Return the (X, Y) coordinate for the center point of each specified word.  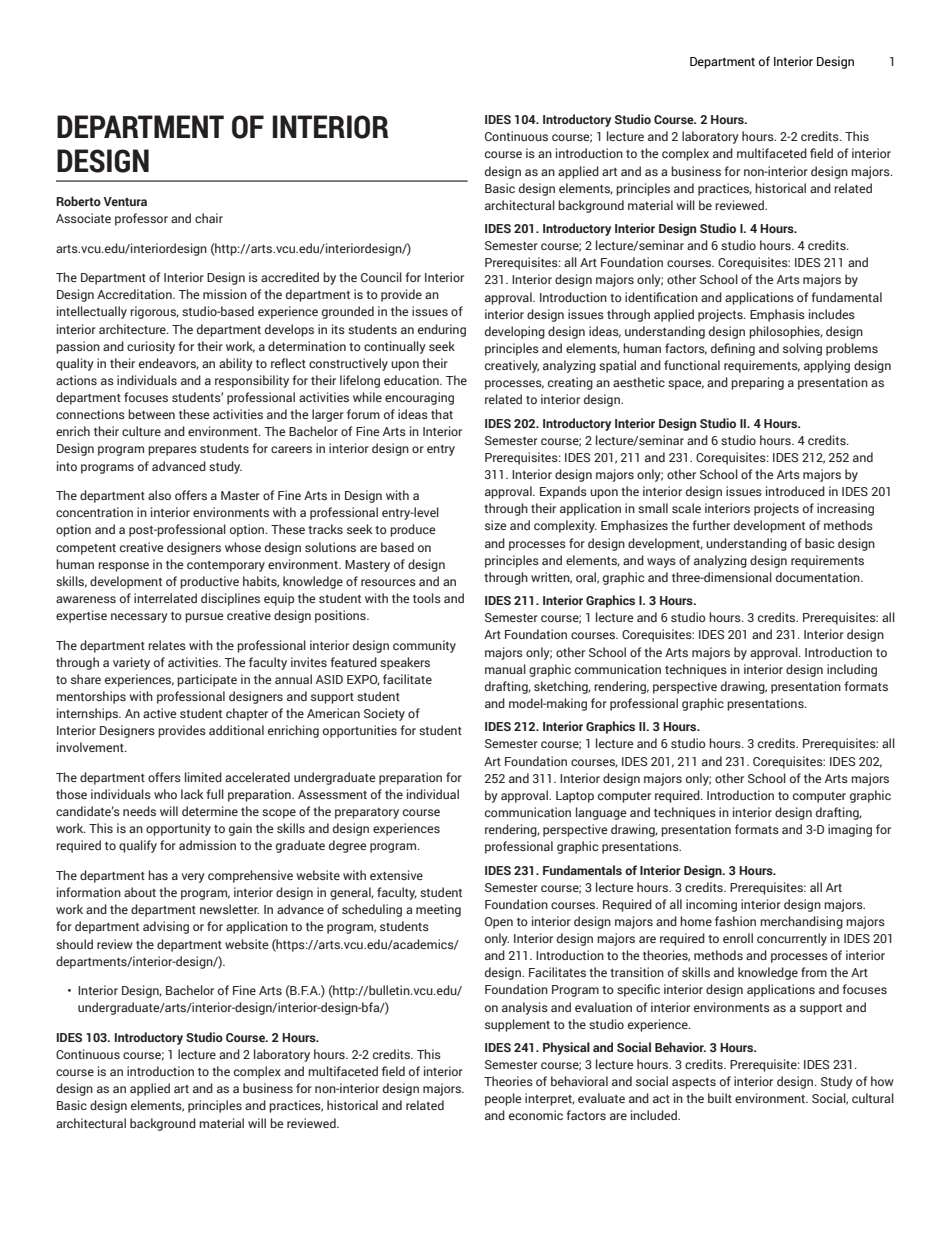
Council (381, 277)
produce (413, 530)
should (74, 944)
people (503, 1099)
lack (192, 794)
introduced (795, 491)
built (720, 1098)
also (159, 495)
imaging (850, 830)
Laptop (575, 797)
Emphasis (777, 315)
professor (141, 219)
